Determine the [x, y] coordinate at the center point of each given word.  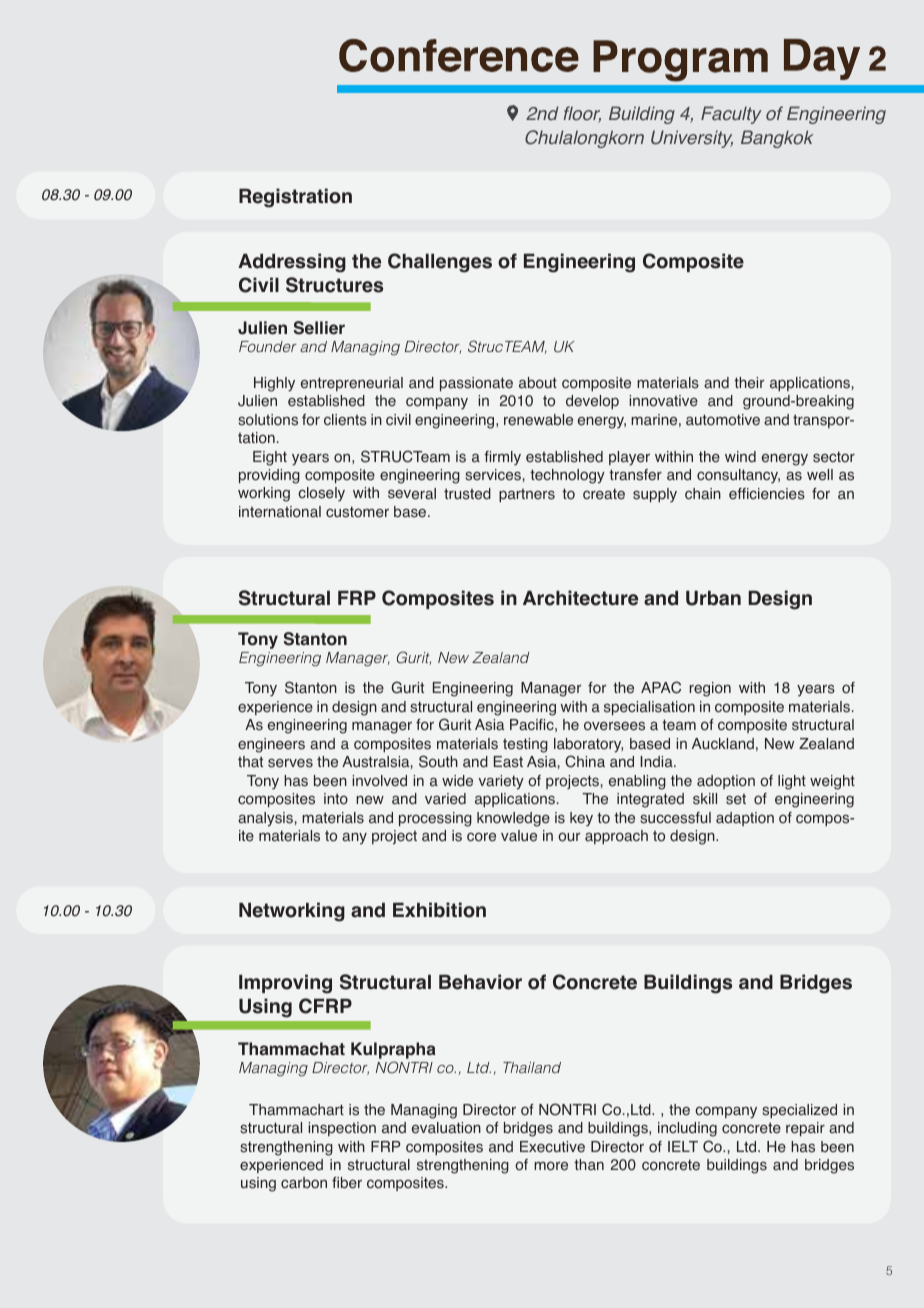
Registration [295, 198]
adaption [745, 819]
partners [527, 495]
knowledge [513, 819]
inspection [342, 1129]
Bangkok [777, 139]
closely [321, 494]
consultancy [738, 476]
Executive [552, 1147]
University [692, 139]
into [336, 799]
